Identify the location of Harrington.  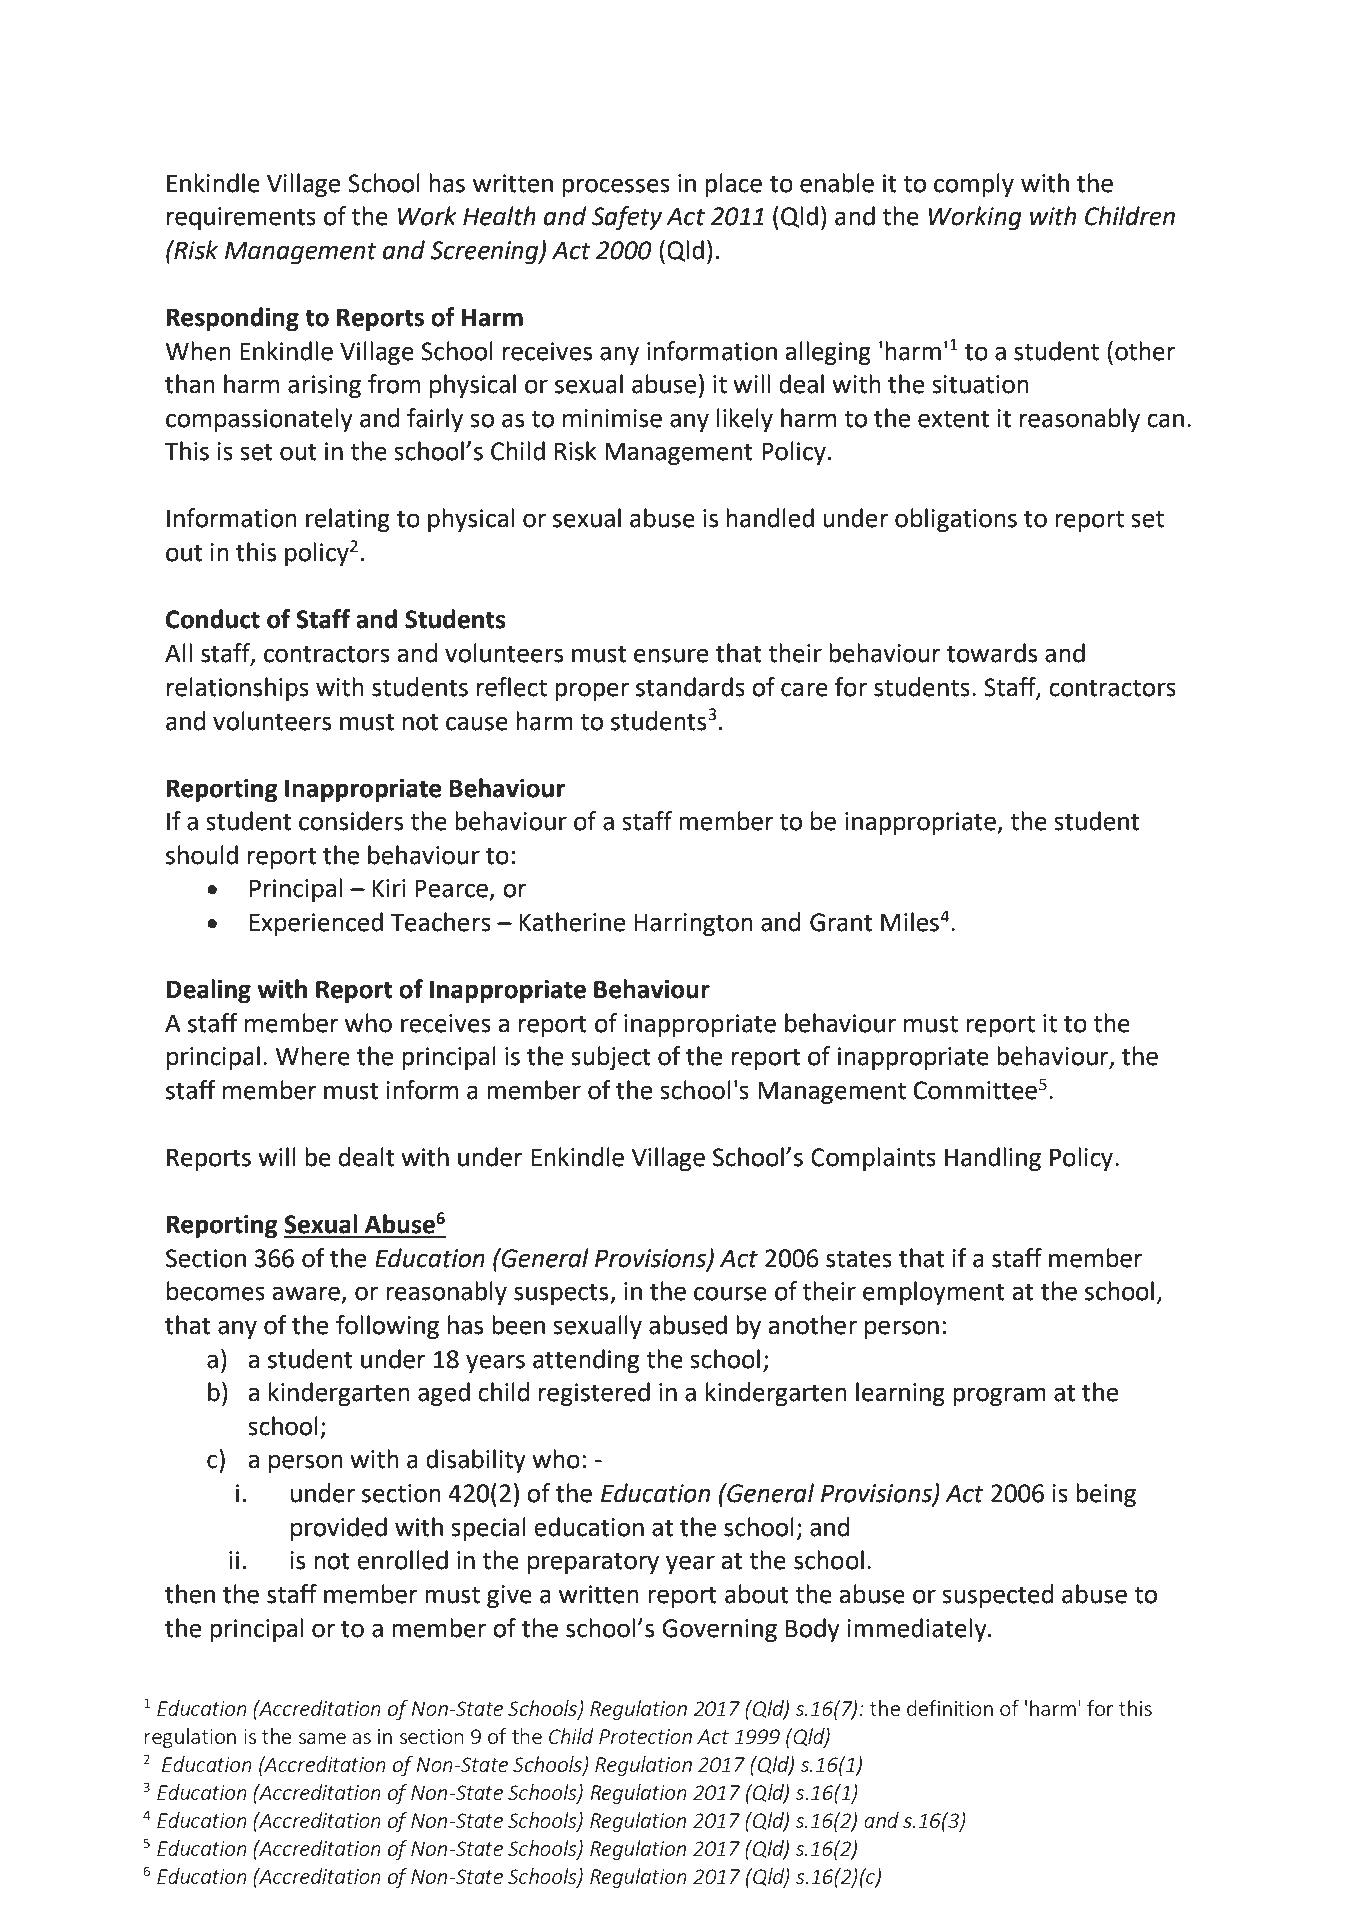
(693, 924).
